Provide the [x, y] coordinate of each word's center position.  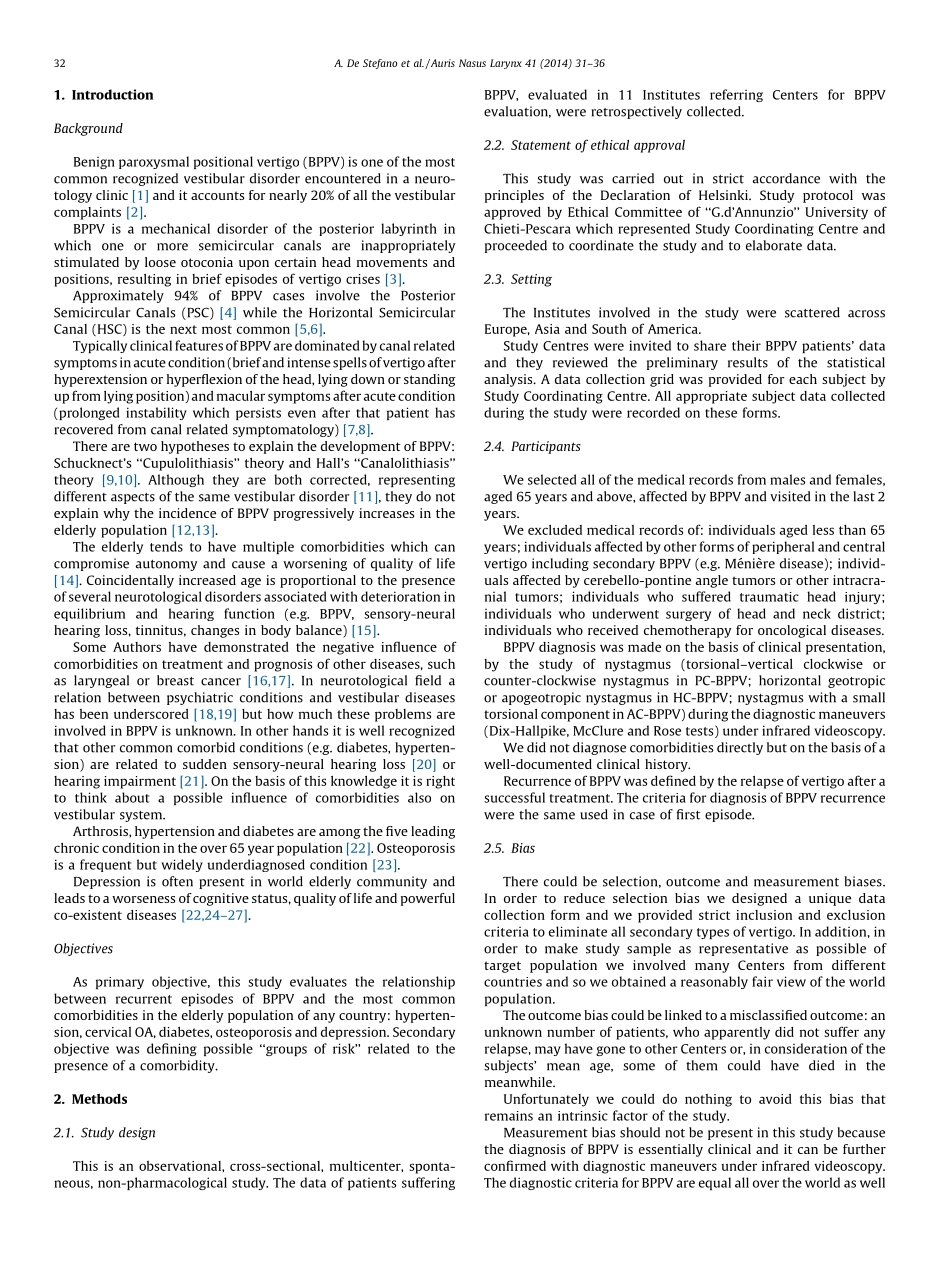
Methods [99, 1099]
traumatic [769, 597]
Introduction [112, 94]
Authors [137, 647]
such [441, 664]
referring [736, 95]
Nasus [472, 63]
